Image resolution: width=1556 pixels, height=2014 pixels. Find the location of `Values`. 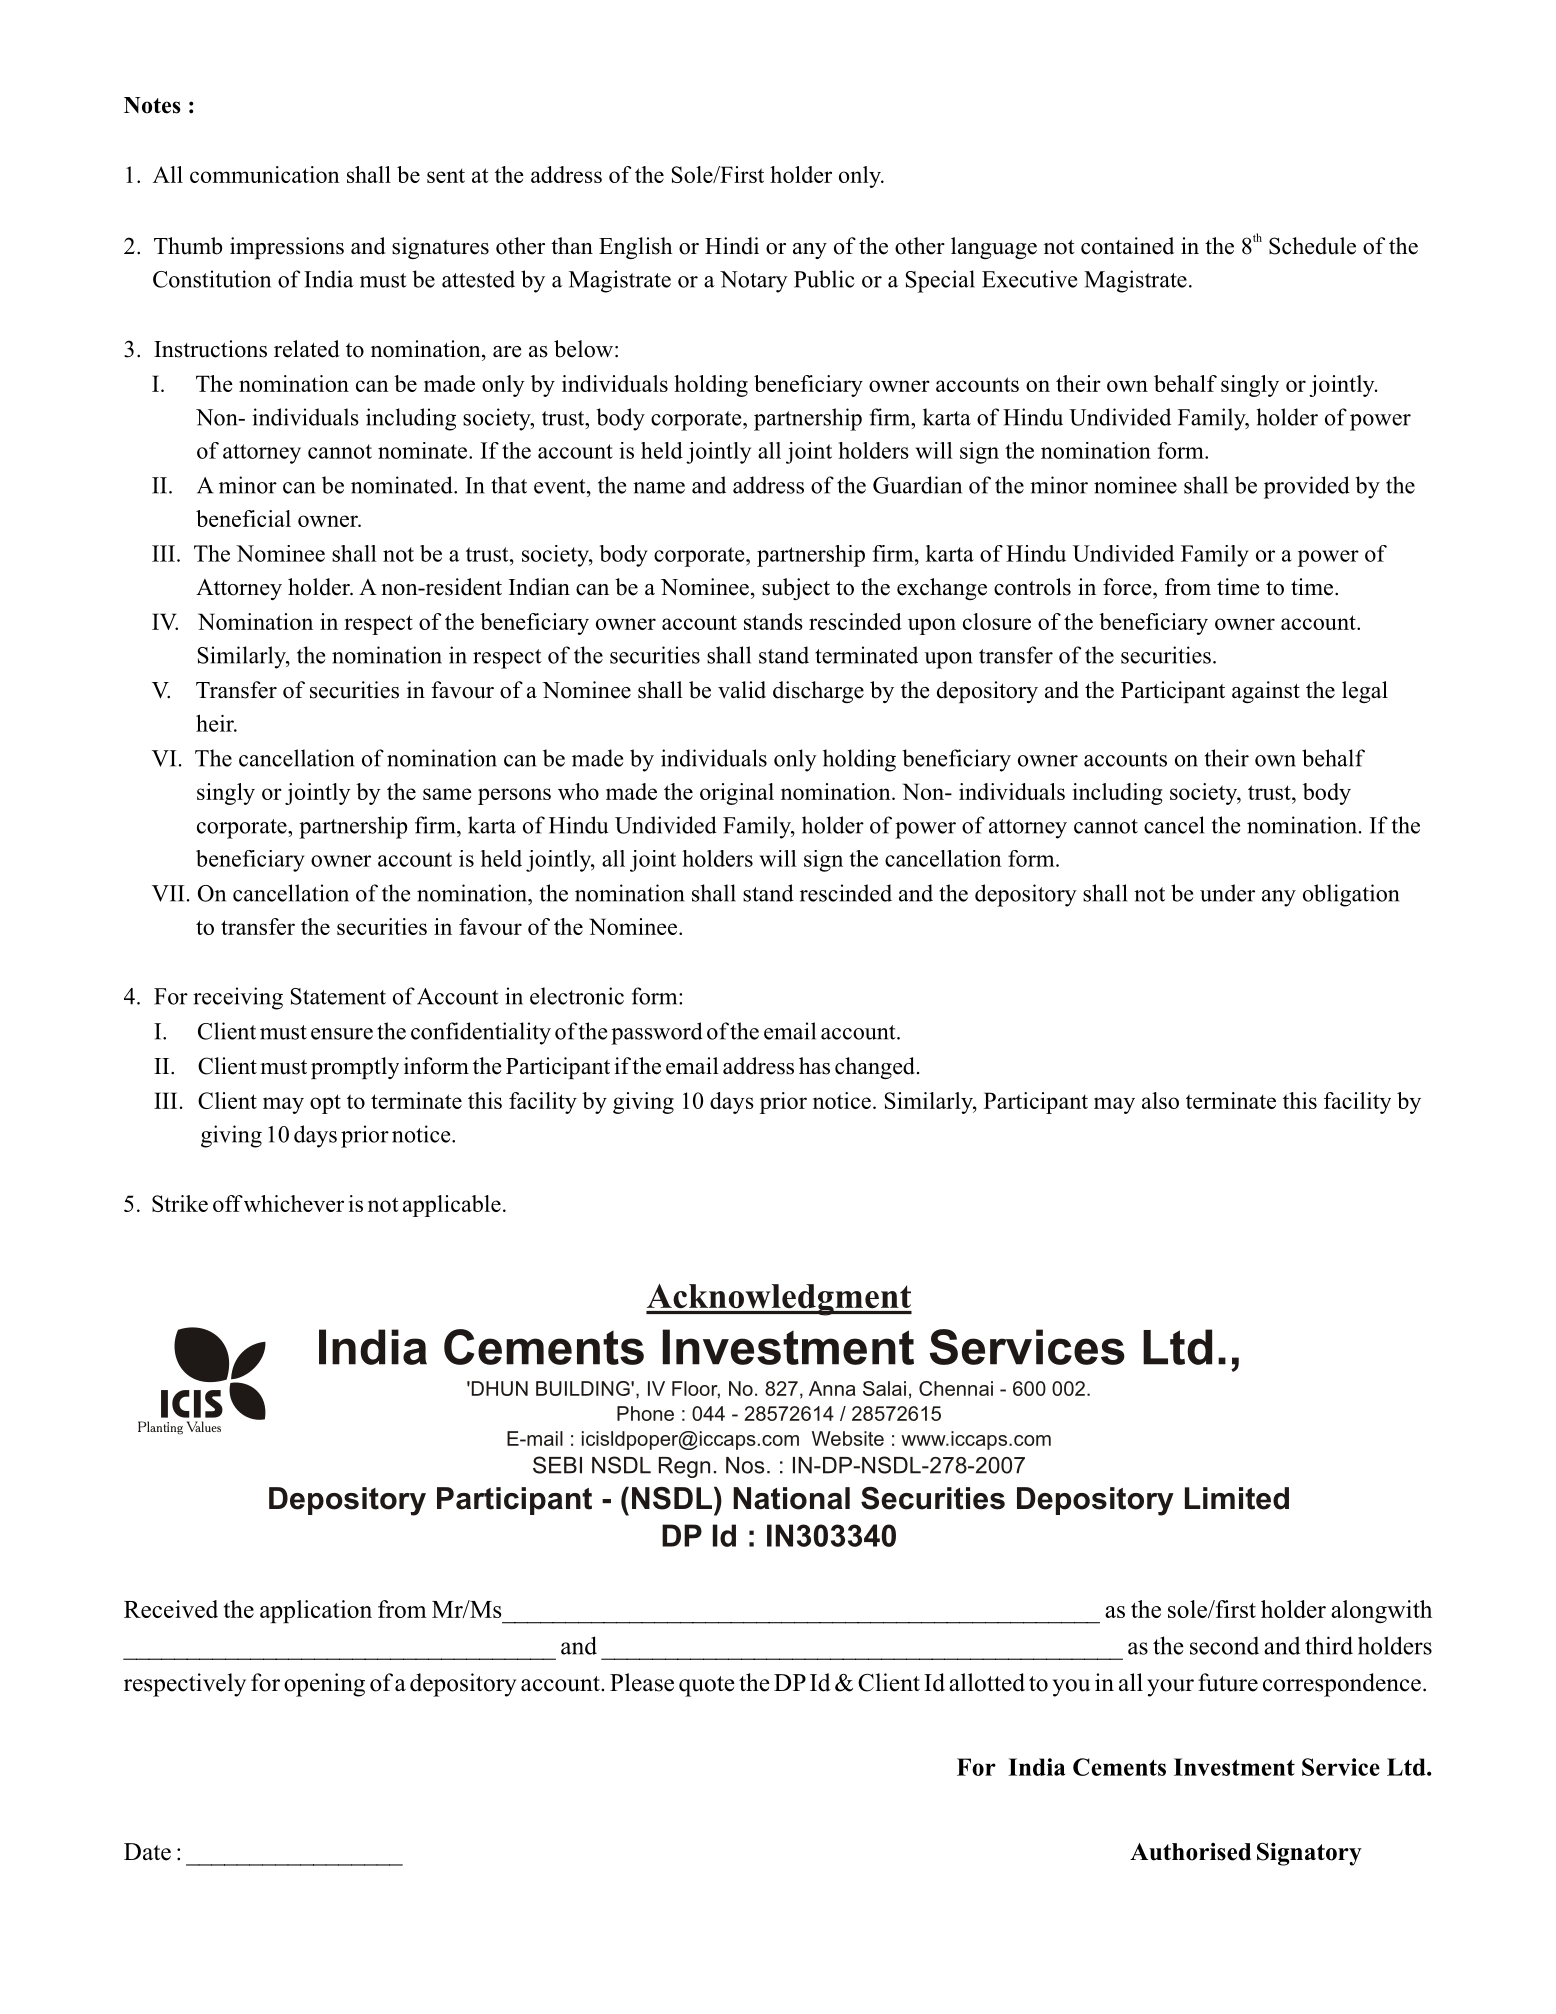

Values is located at coordinates (204, 1426).
